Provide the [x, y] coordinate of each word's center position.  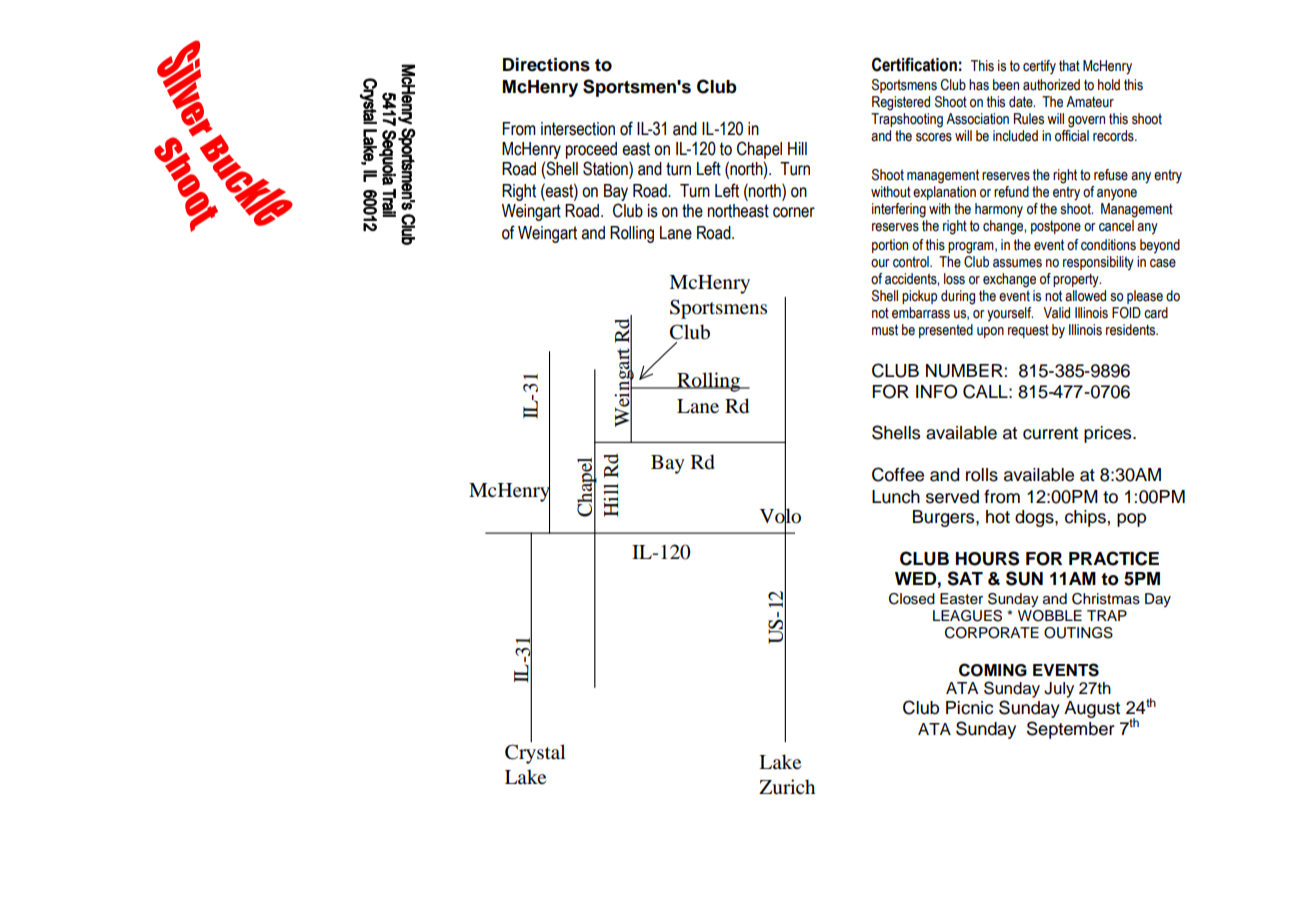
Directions [546, 65]
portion [890, 246]
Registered [901, 103]
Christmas [1106, 599]
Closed [912, 599]
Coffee [898, 474]
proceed [591, 150]
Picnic [969, 708]
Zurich [787, 787]
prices [1109, 434]
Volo [780, 516]
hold [1109, 85]
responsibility [1098, 263]
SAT [965, 578]
